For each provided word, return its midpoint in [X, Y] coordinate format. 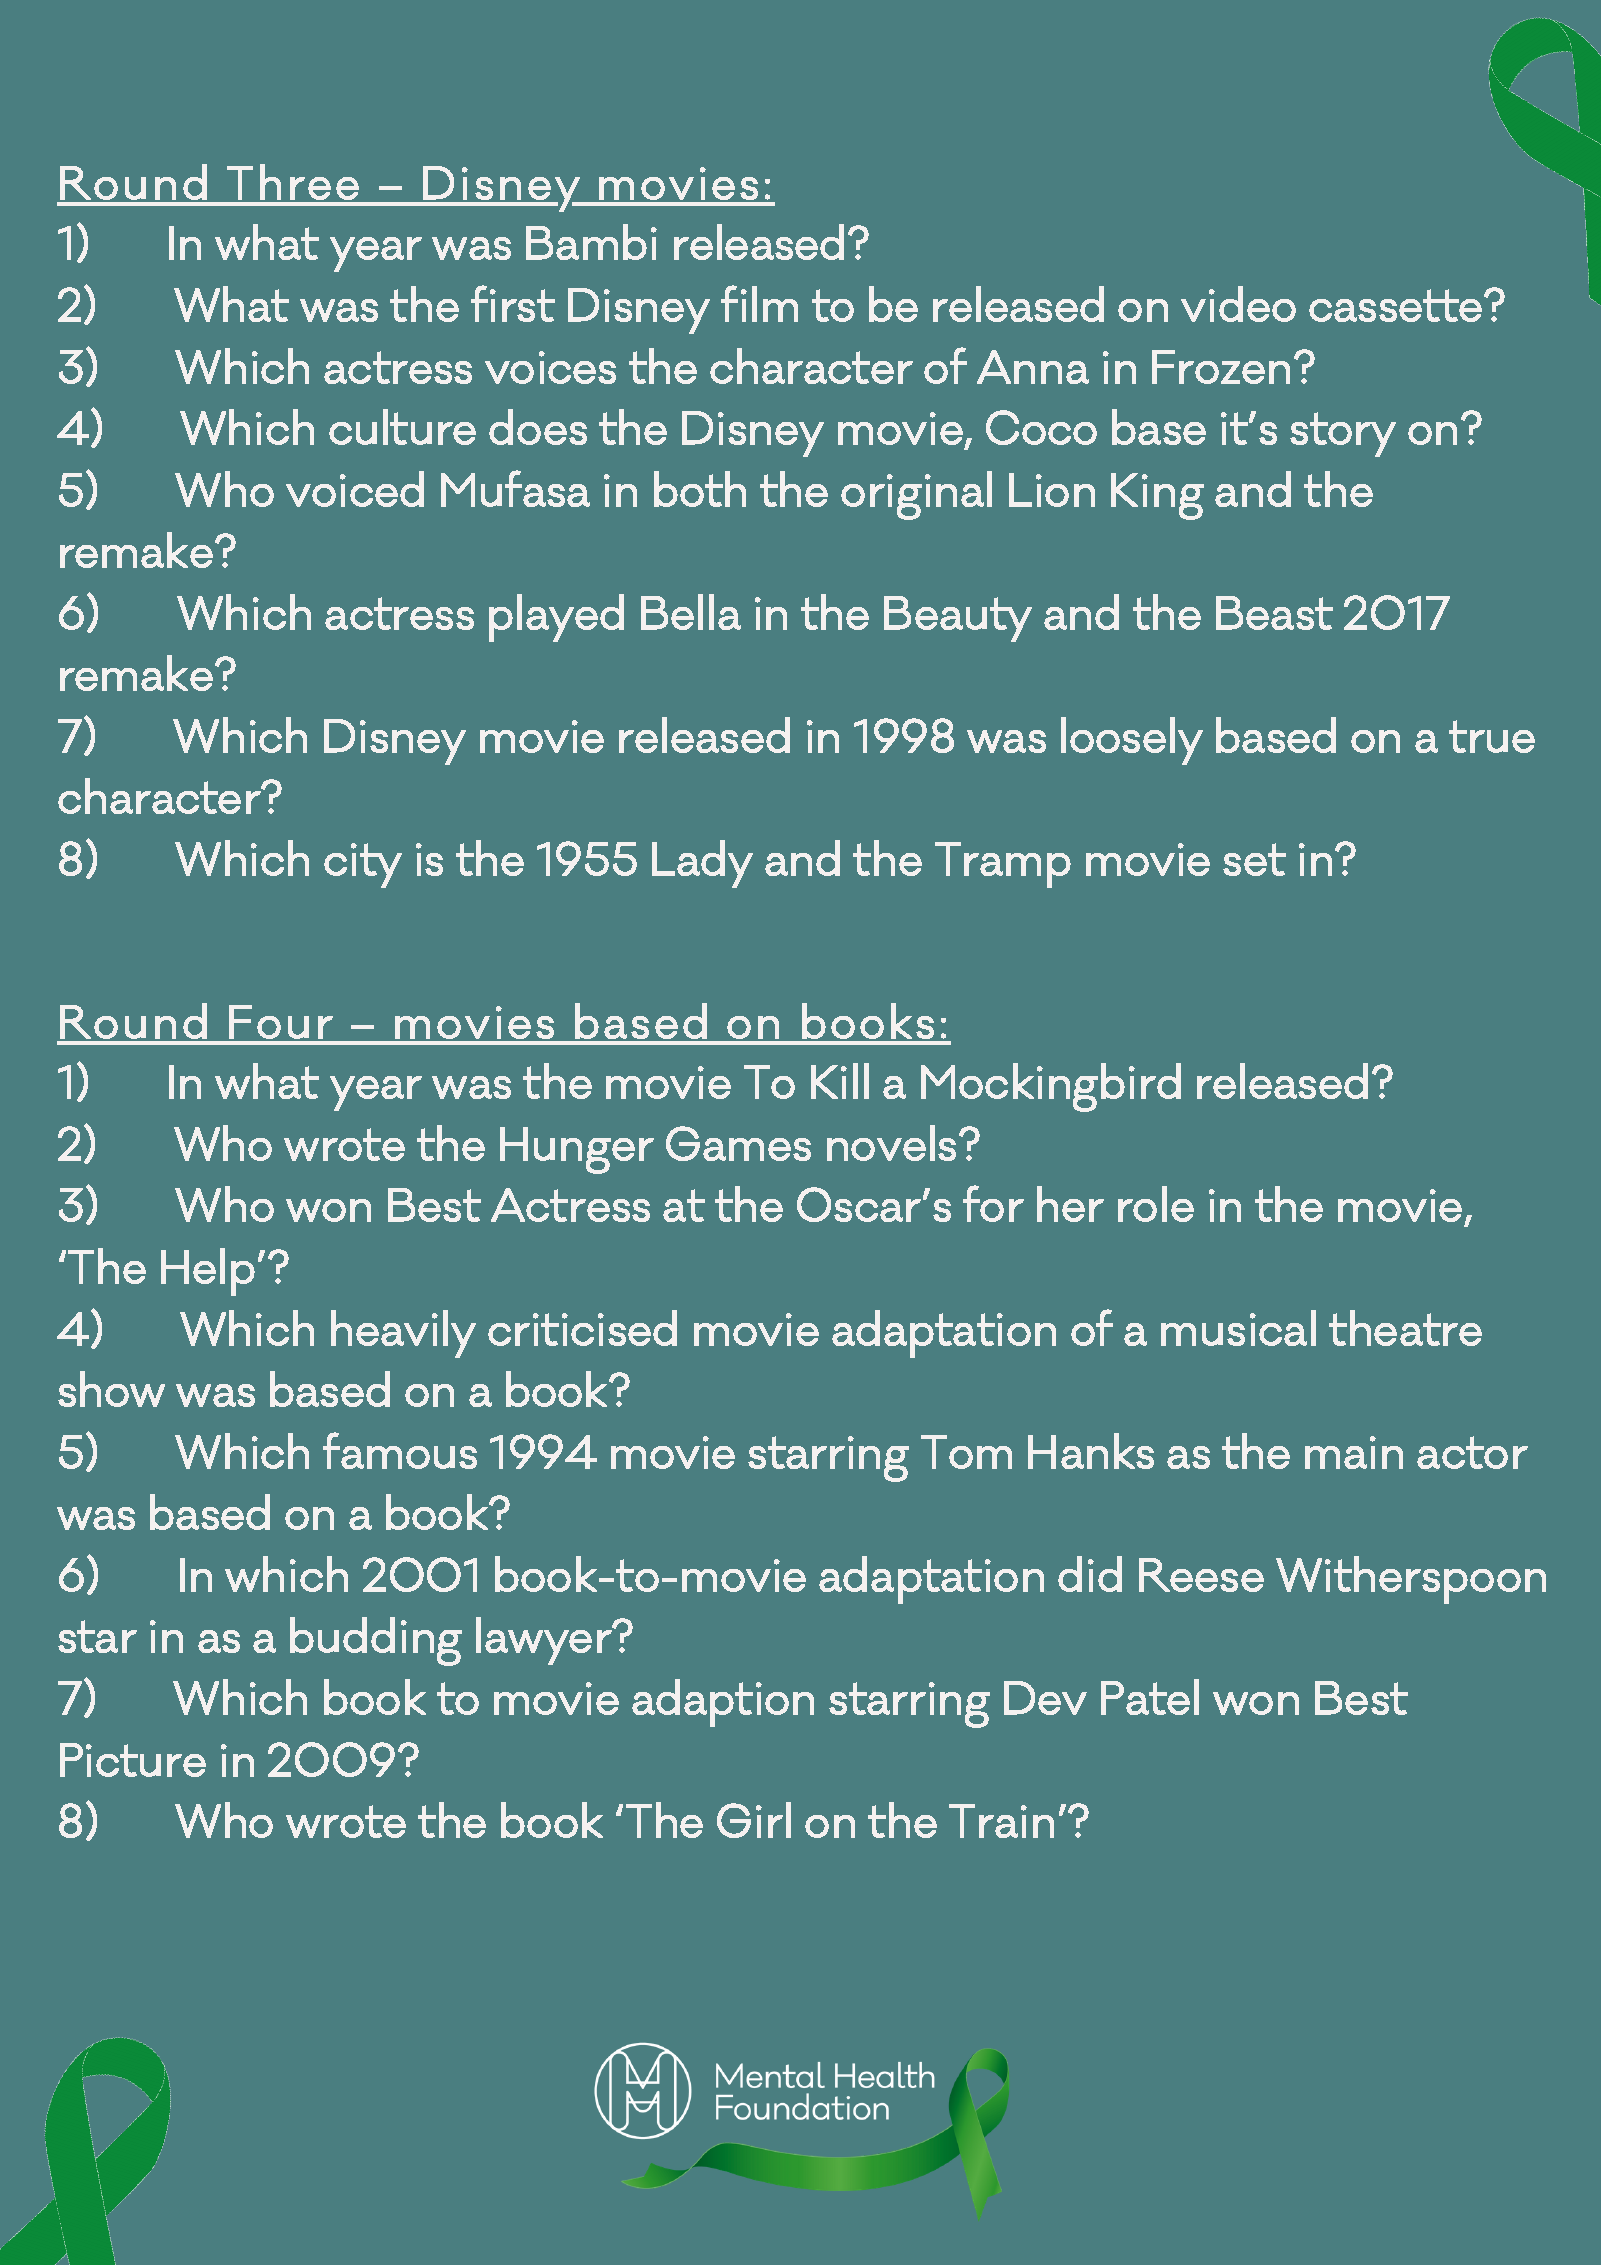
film [759, 303]
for [993, 1203]
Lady [702, 864]
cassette [1395, 305]
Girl [754, 1820]
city [363, 865]
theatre [1405, 1328]
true [1492, 736]
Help [208, 1272]
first [513, 303]
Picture [133, 1760]
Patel [1150, 1697]
